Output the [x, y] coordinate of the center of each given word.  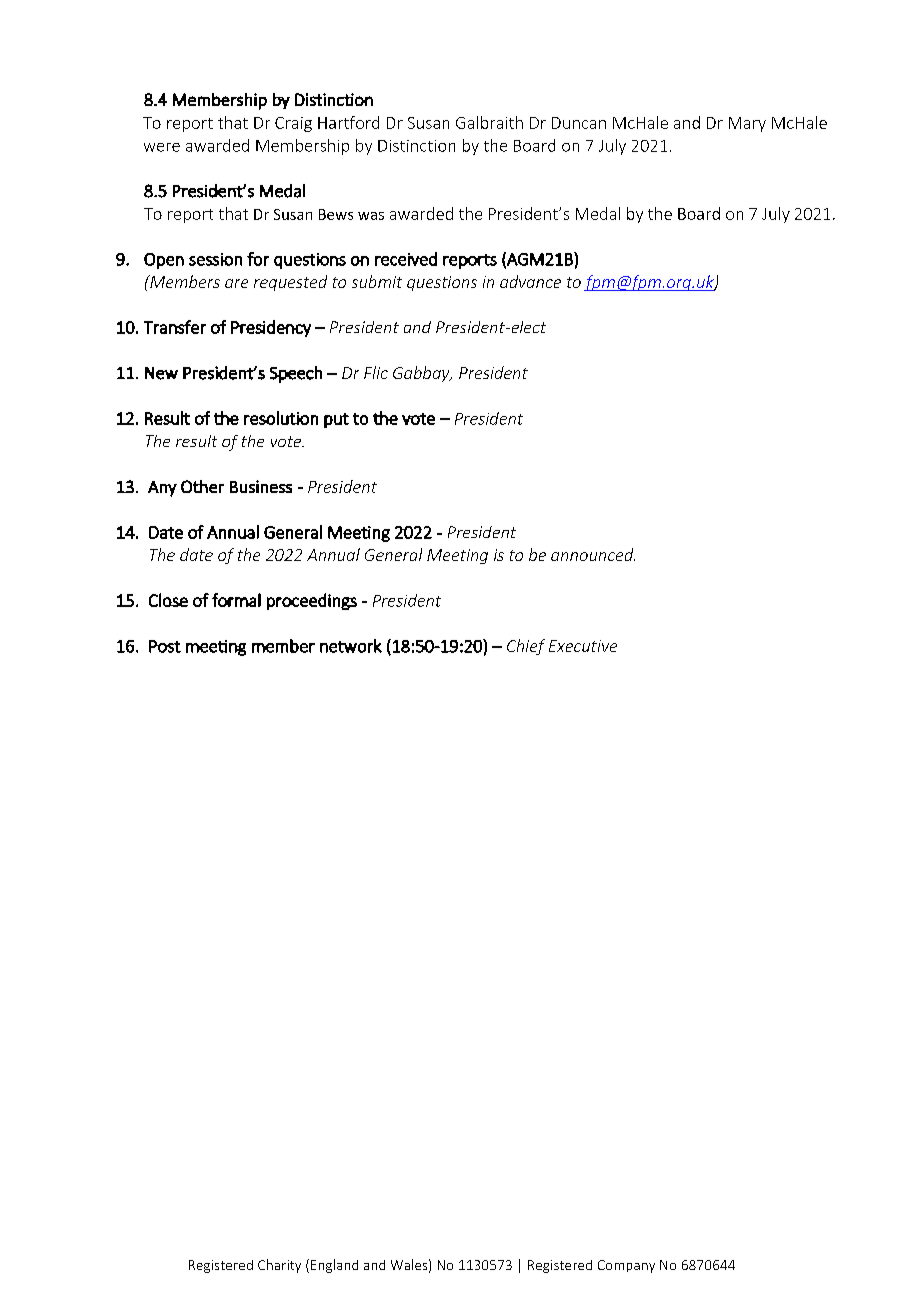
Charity [279, 1266]
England [334, 1266]
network [351, 646]
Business [261, 486]
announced [593, 554]
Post [165, 646]
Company [626, 1266]
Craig [293, 124]
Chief [526, 647]
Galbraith [489, 122]
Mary [747, 124]
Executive [583, 646]
